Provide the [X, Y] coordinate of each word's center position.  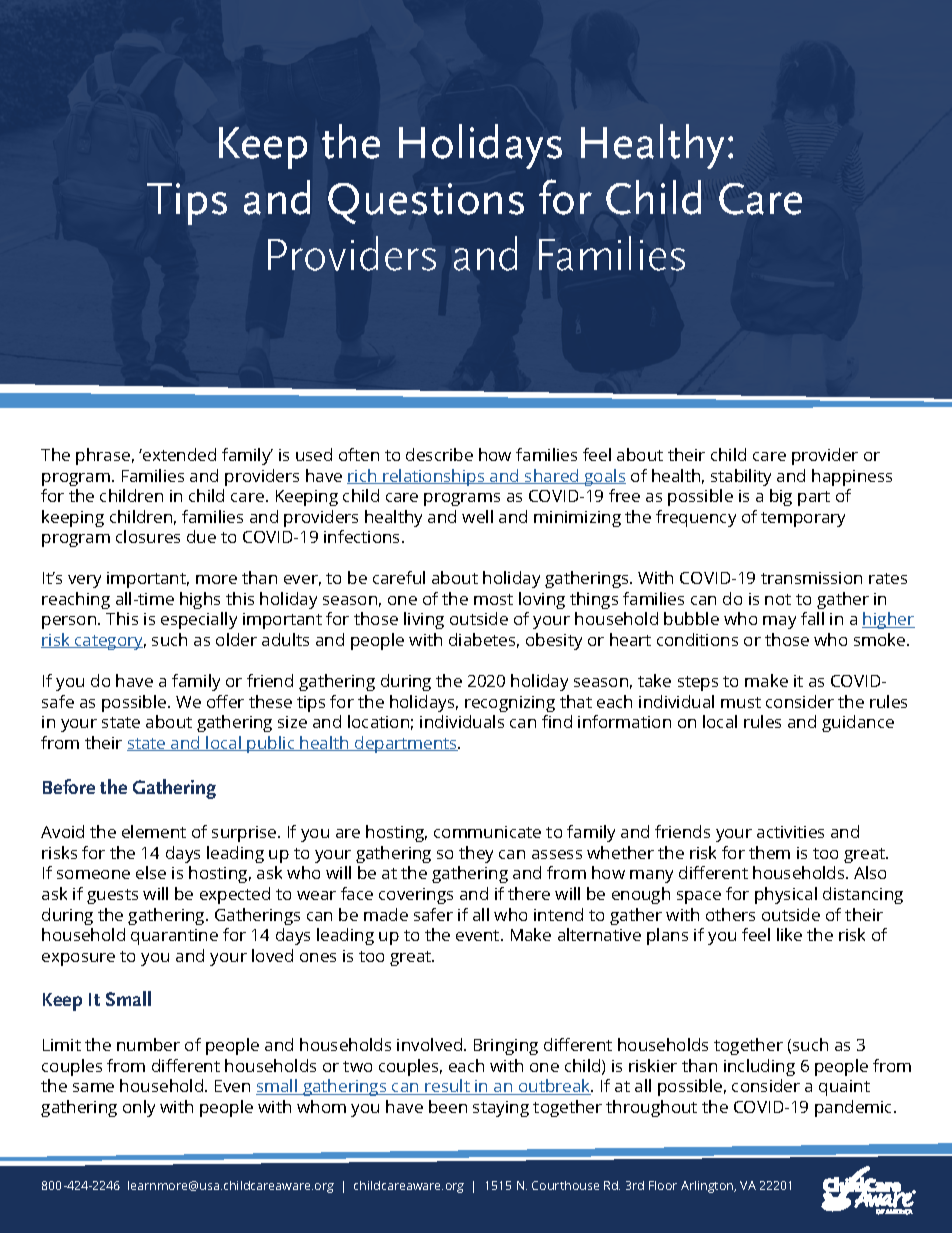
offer [225, 701]
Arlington [708, 1187]
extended [178, 454]
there [529, 893]
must [741, 702]
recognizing [510, 704]
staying [501, 1109]
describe [439, 454]
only [139, 1108]
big [781, 497]
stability [741, 477]
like [789, 934]
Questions [426, 203]
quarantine [174, 937]
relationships [434, 477]
